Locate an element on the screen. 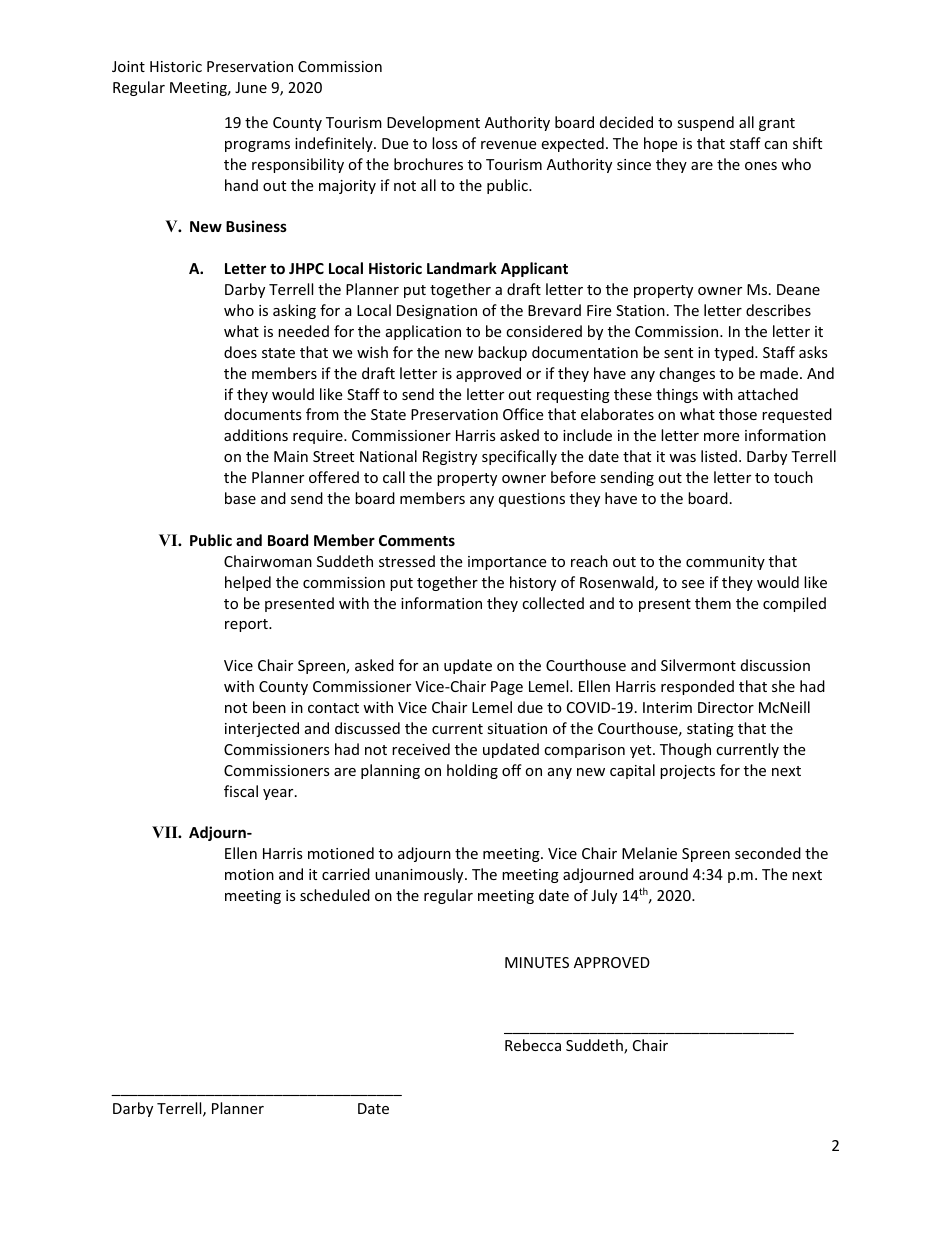  suspend is located at coordinates (705, 123).
